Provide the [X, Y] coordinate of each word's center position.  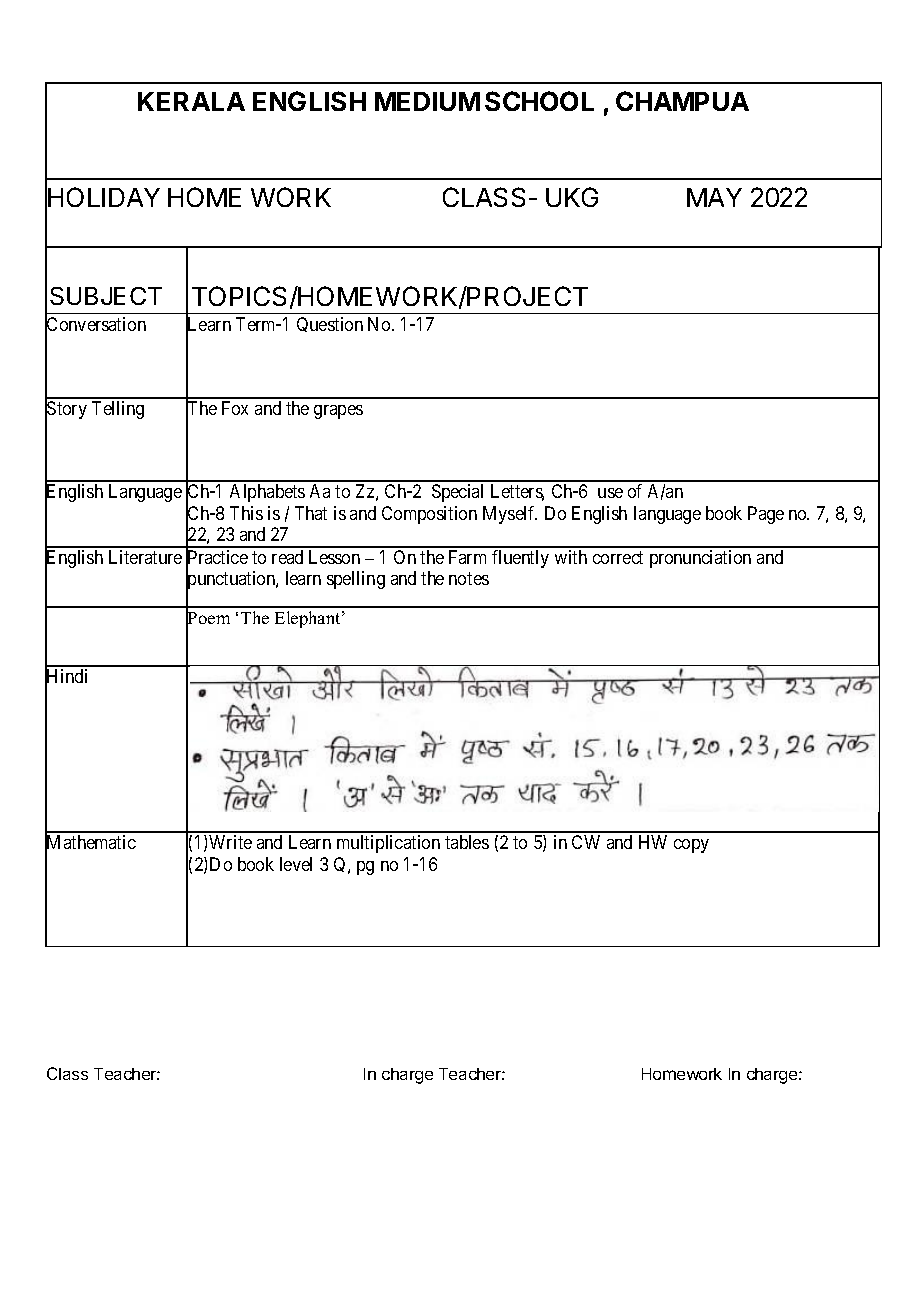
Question [330, 324]
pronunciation [700, 559]
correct [618, 557]
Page [766, 515]
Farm [467, 557]
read [287, 557]
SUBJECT [106, 296]
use [610, 493]
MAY [714, 197]
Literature [145, 557]
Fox [235, 408]
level [296, 864]
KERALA [191, 101]
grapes [338, 412]
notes [469, 579]
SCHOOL [539, 101]
